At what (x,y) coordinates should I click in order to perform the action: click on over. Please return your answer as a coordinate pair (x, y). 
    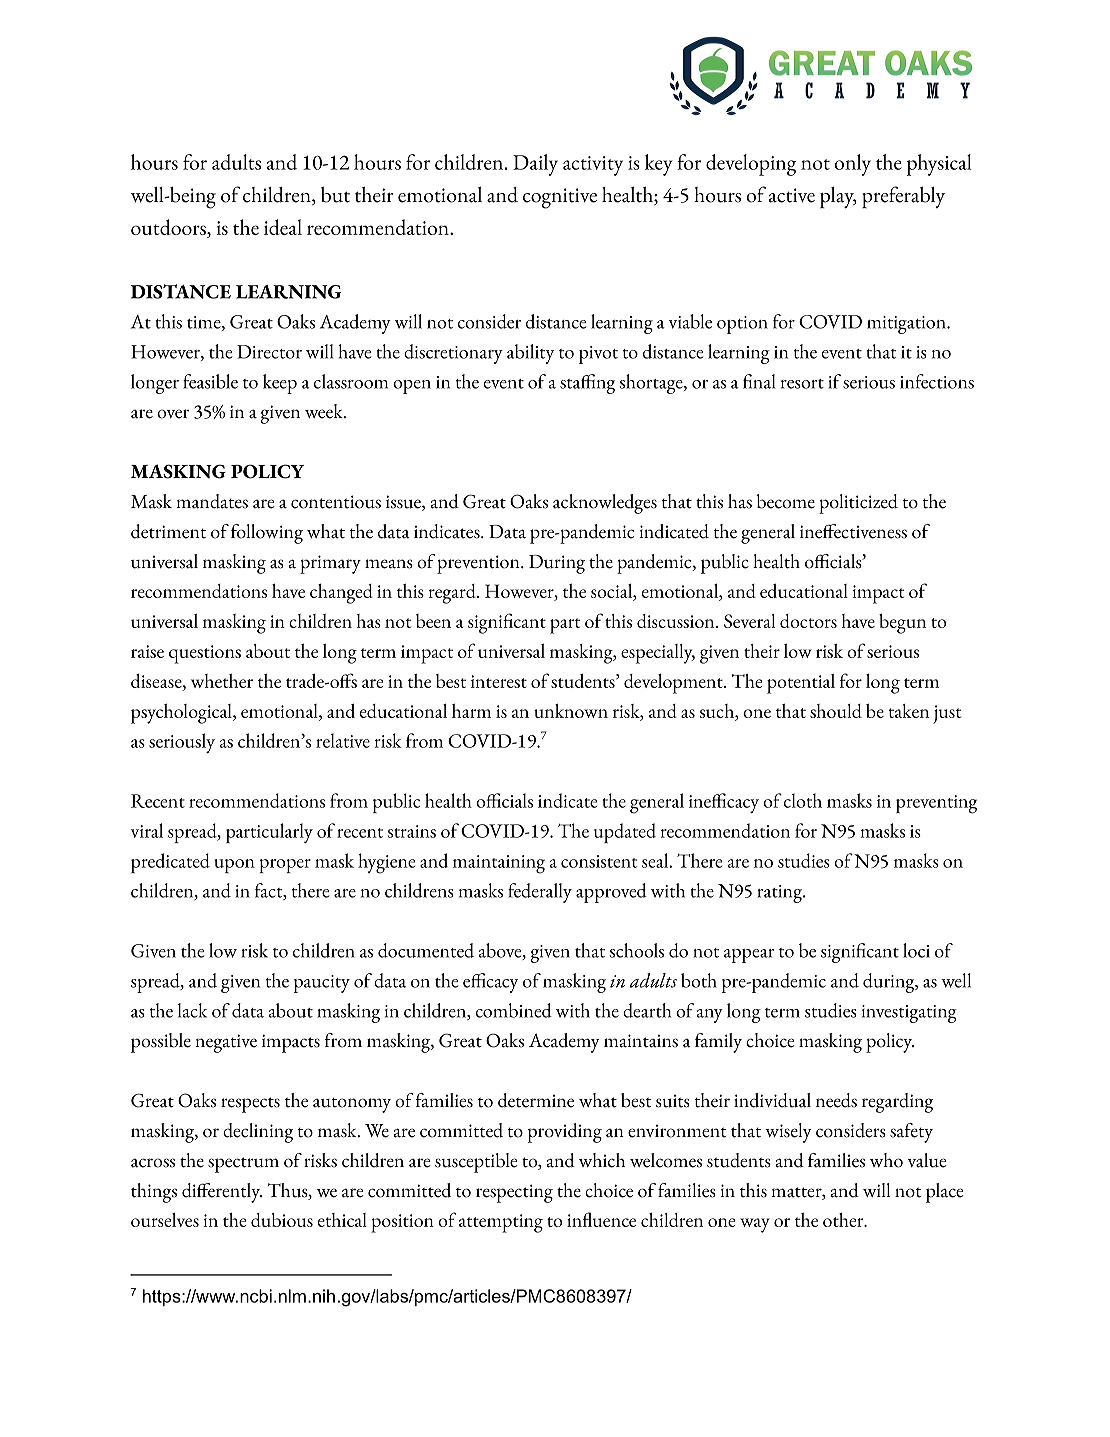
    Looking at the image, I should click on (173, 414).
